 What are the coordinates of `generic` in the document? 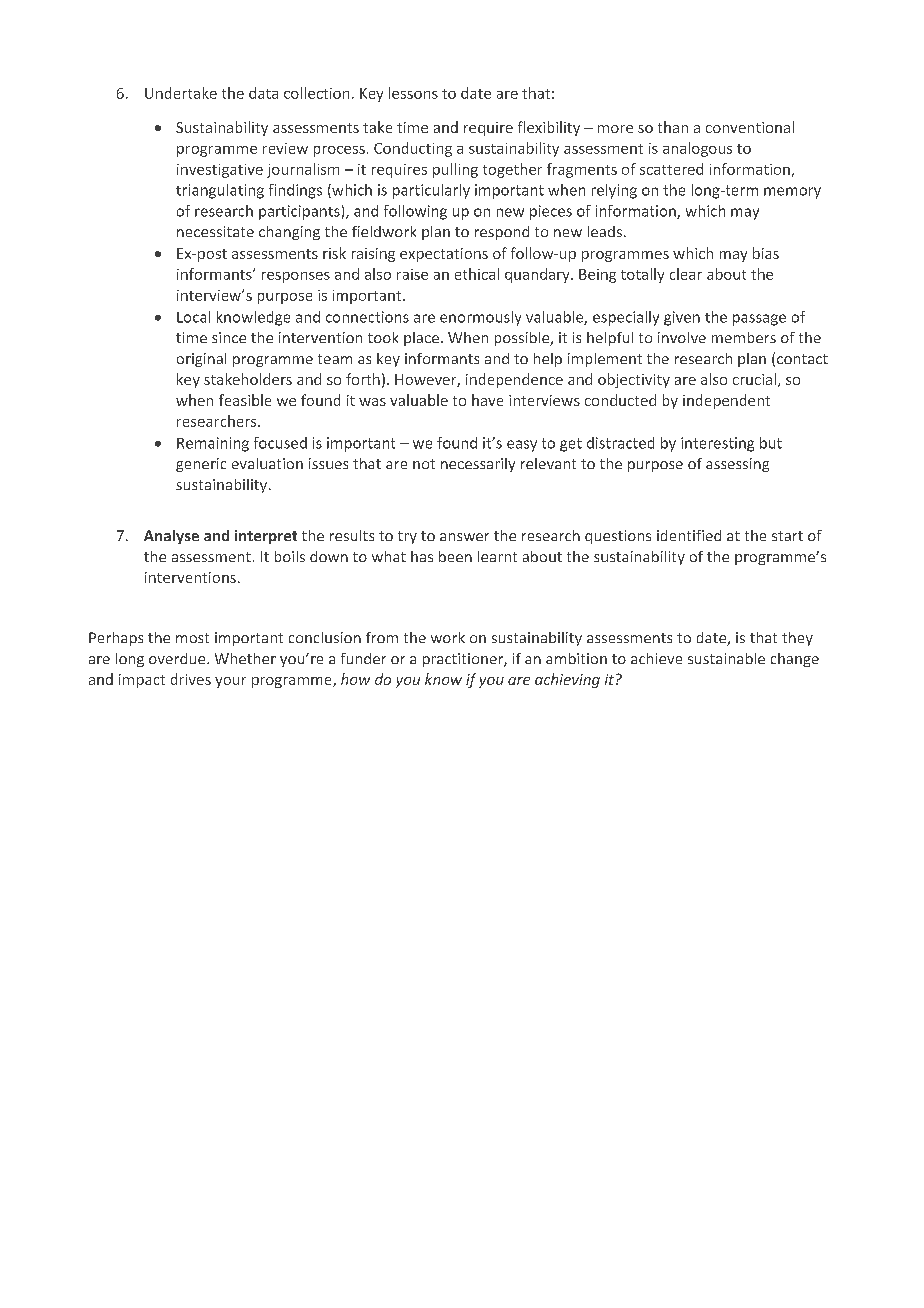 It's located at (201, 465).
